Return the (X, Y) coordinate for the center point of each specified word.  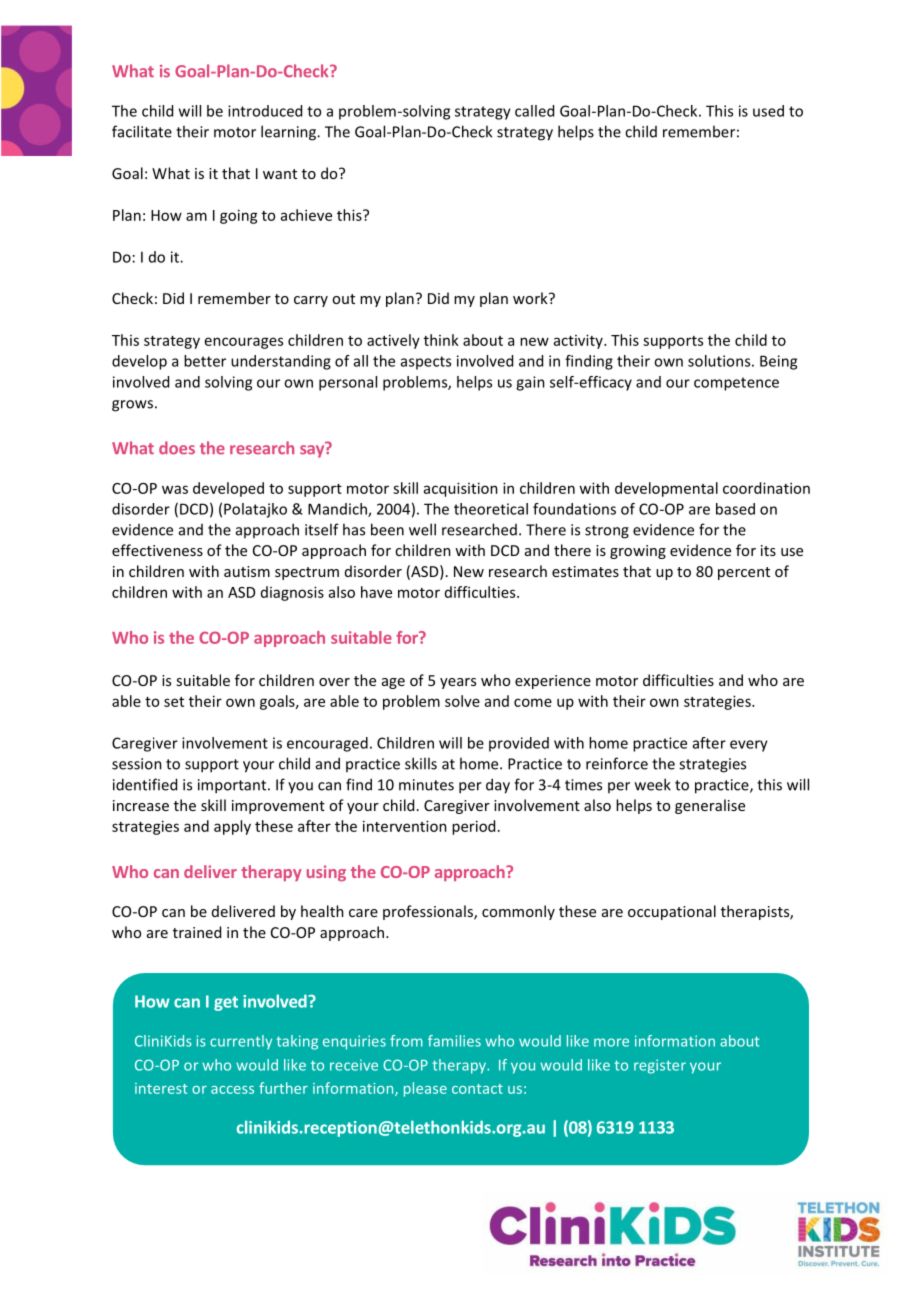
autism (247, 571)
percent (744, 573)
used (768, 111)
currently (241, 1042)
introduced (265, 111)
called (534, 111)
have (376, 592)
